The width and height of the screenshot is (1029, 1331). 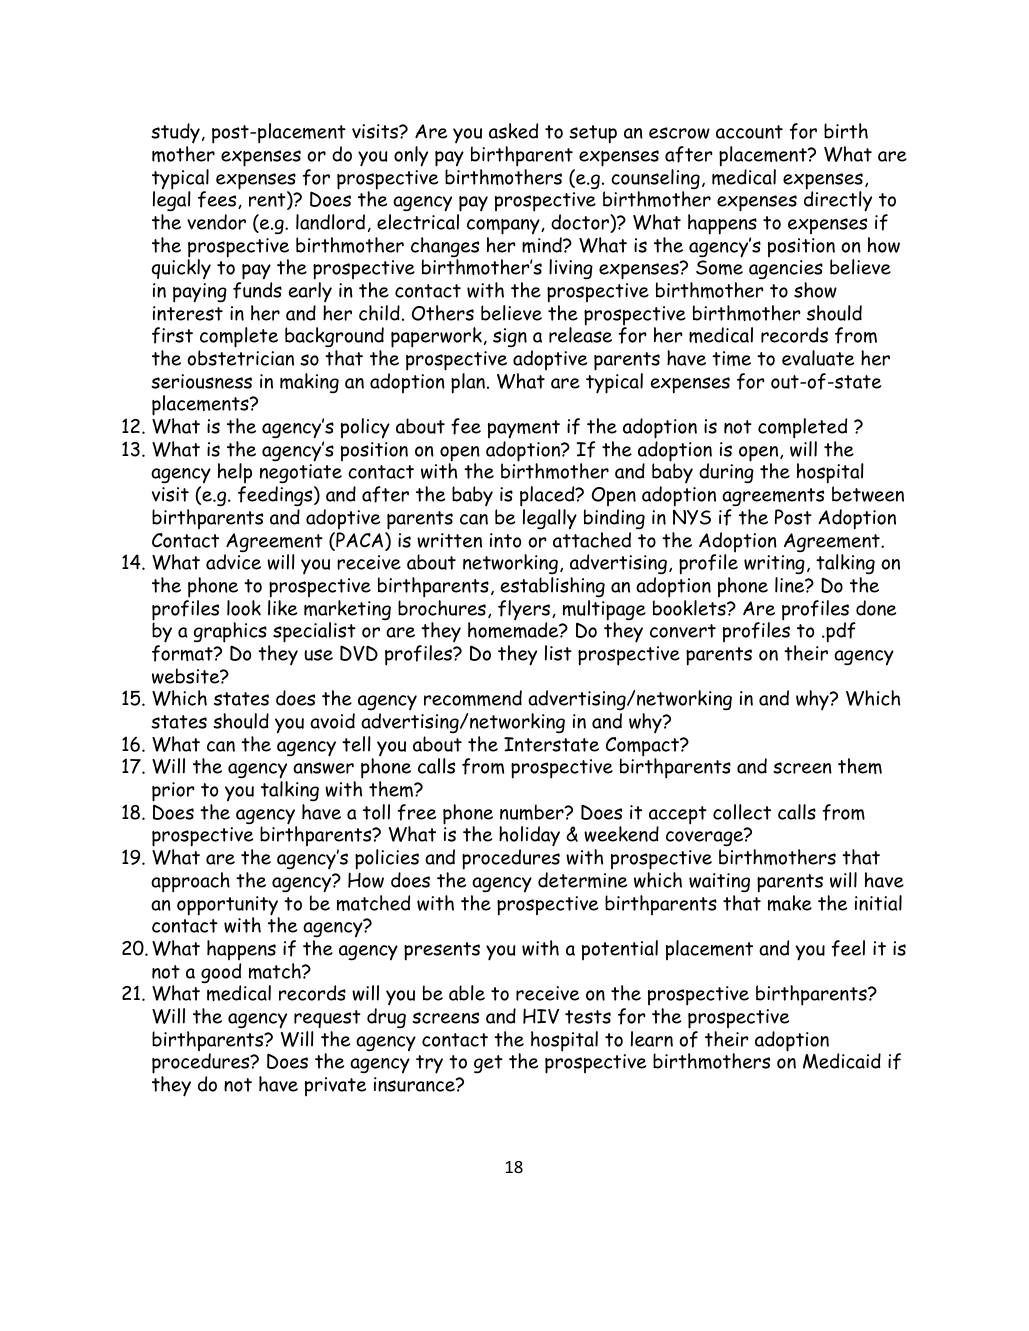 I want to click on asked, so click(x=513, y=131).
